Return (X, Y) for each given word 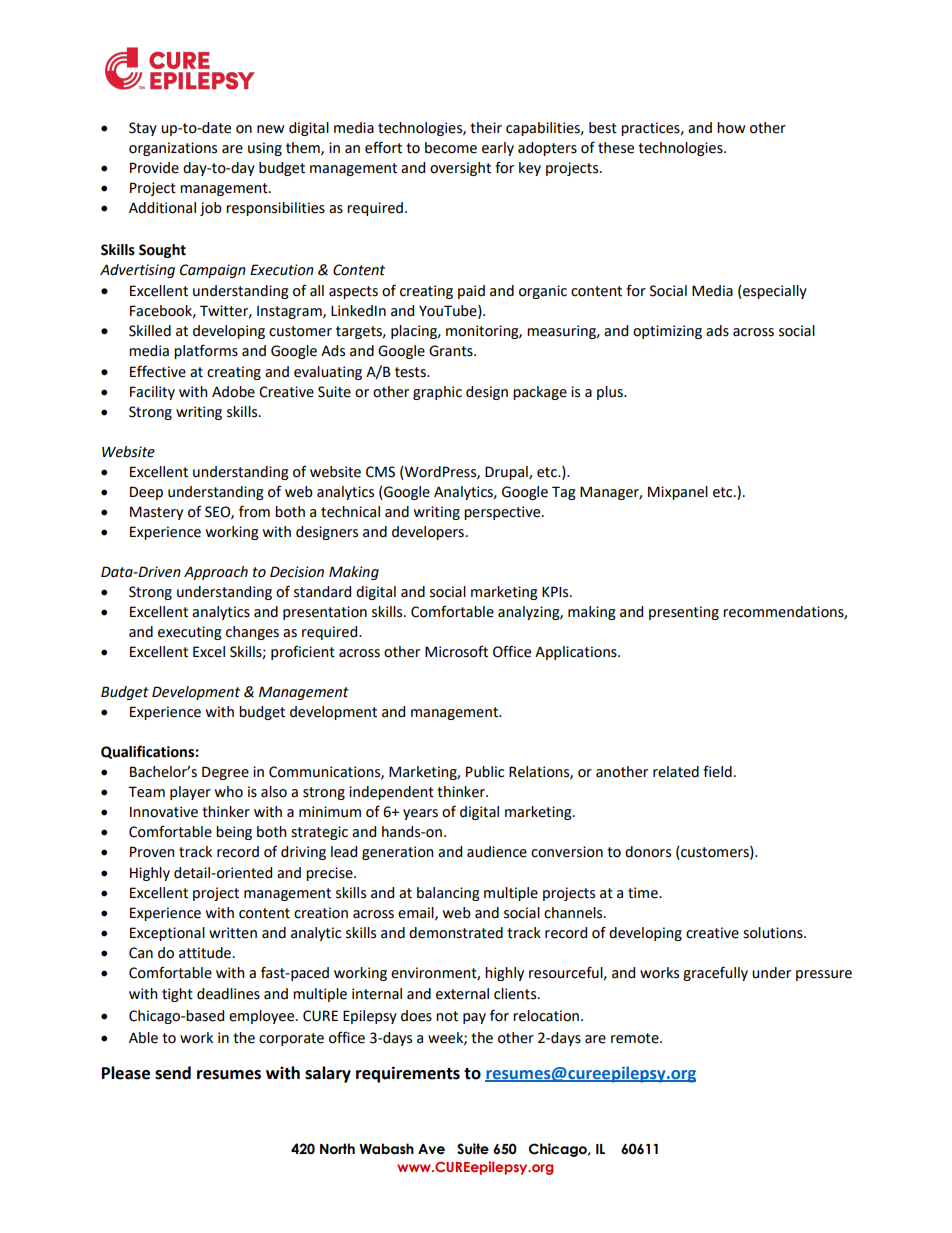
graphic (437, 393)
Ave (431, 1149)
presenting (684, 613)
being (234, 833)
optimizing (667, 332)
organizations (173, 149)
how (731, 128)
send (173, 1073)
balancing (448, 894)
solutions (774, 933)
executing (190, 633)
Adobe (233, 392)
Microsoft (456, 651)
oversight (460, 169)
